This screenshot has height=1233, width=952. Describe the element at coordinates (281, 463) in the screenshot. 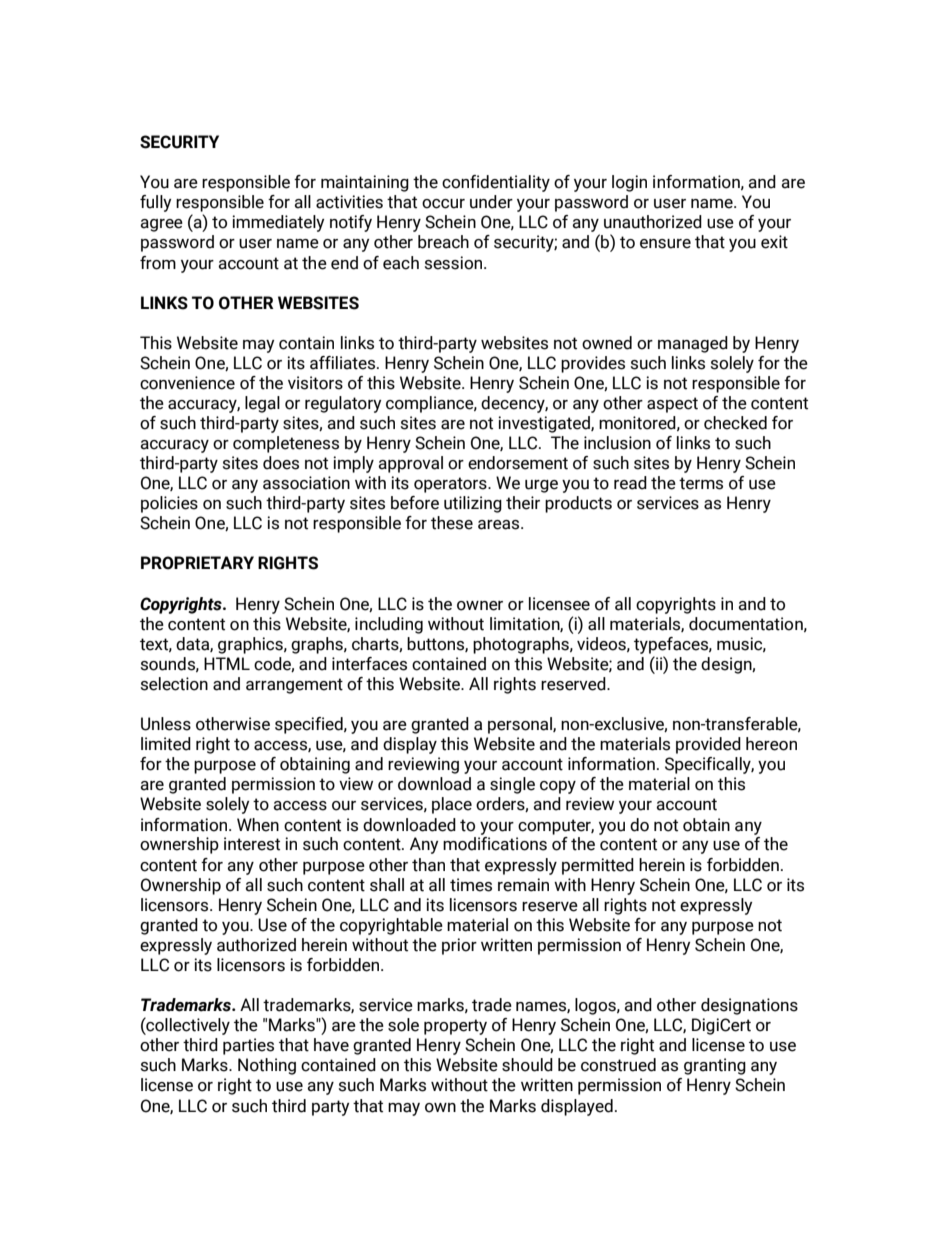

I see `does` at that location.
